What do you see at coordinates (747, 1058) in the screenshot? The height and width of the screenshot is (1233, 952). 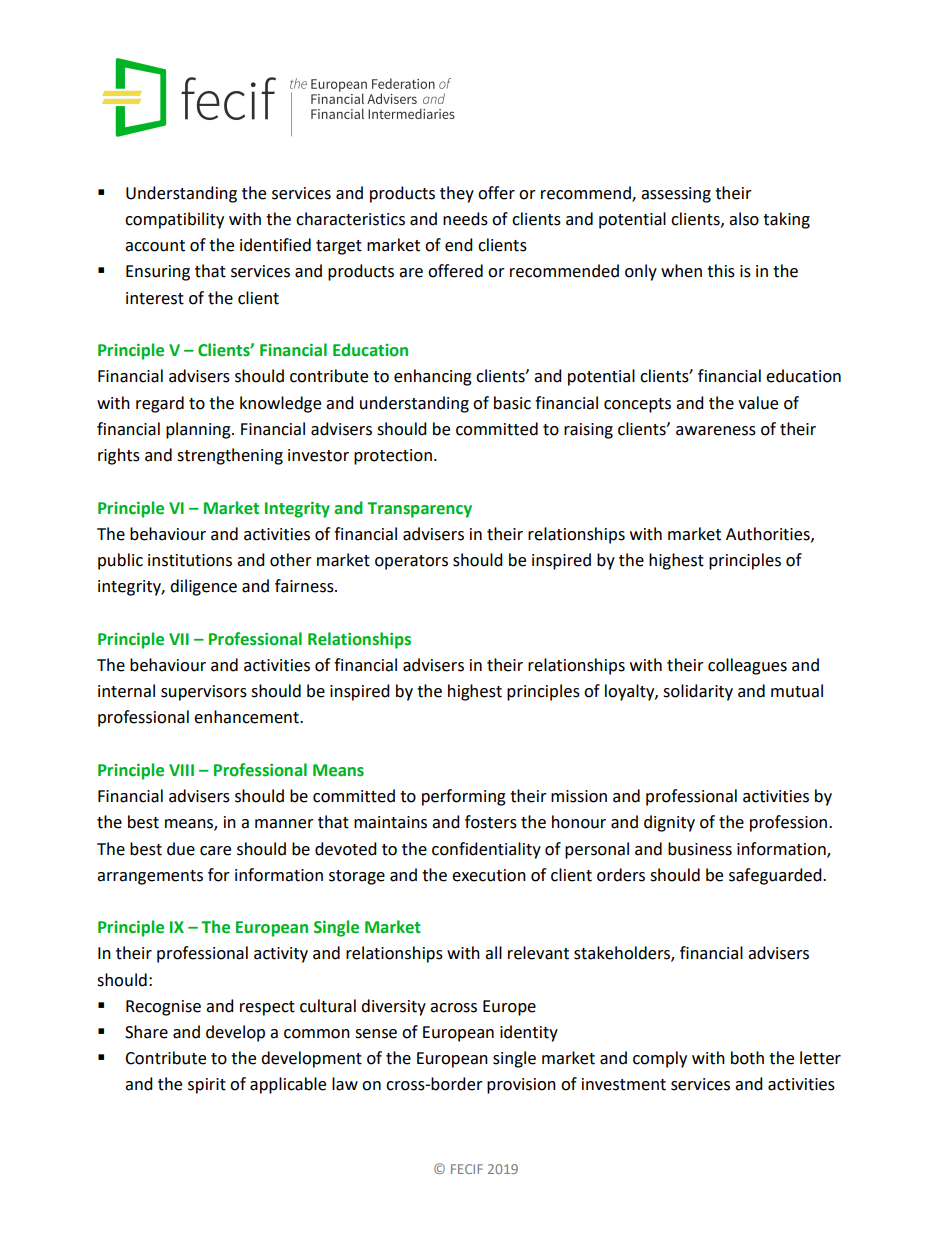 I see `both` at bounding box center [747, 1058].
